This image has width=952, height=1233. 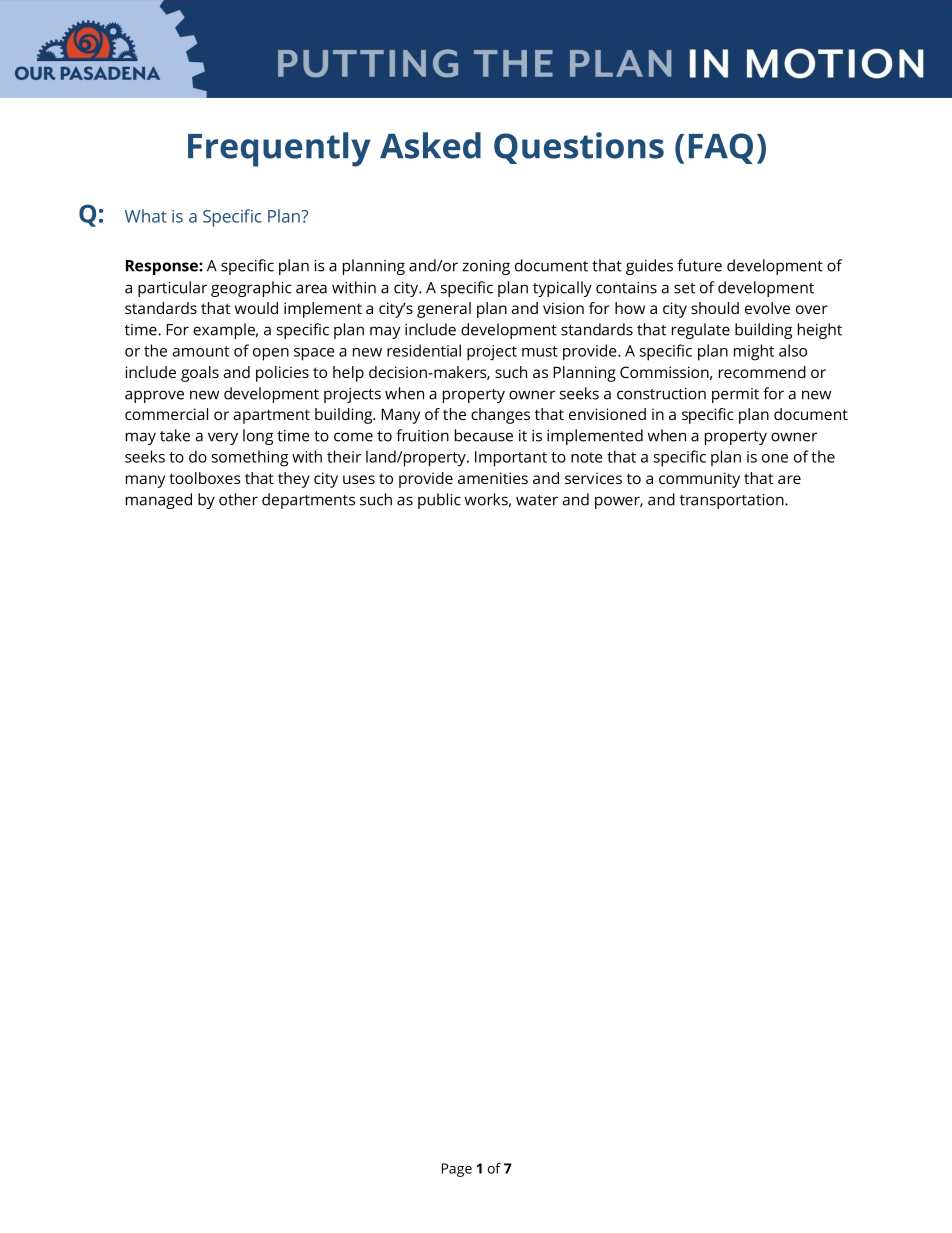 What do you see at coordinates (699, 480) in the image?
I see `community` at bounding box center [699, 480].
